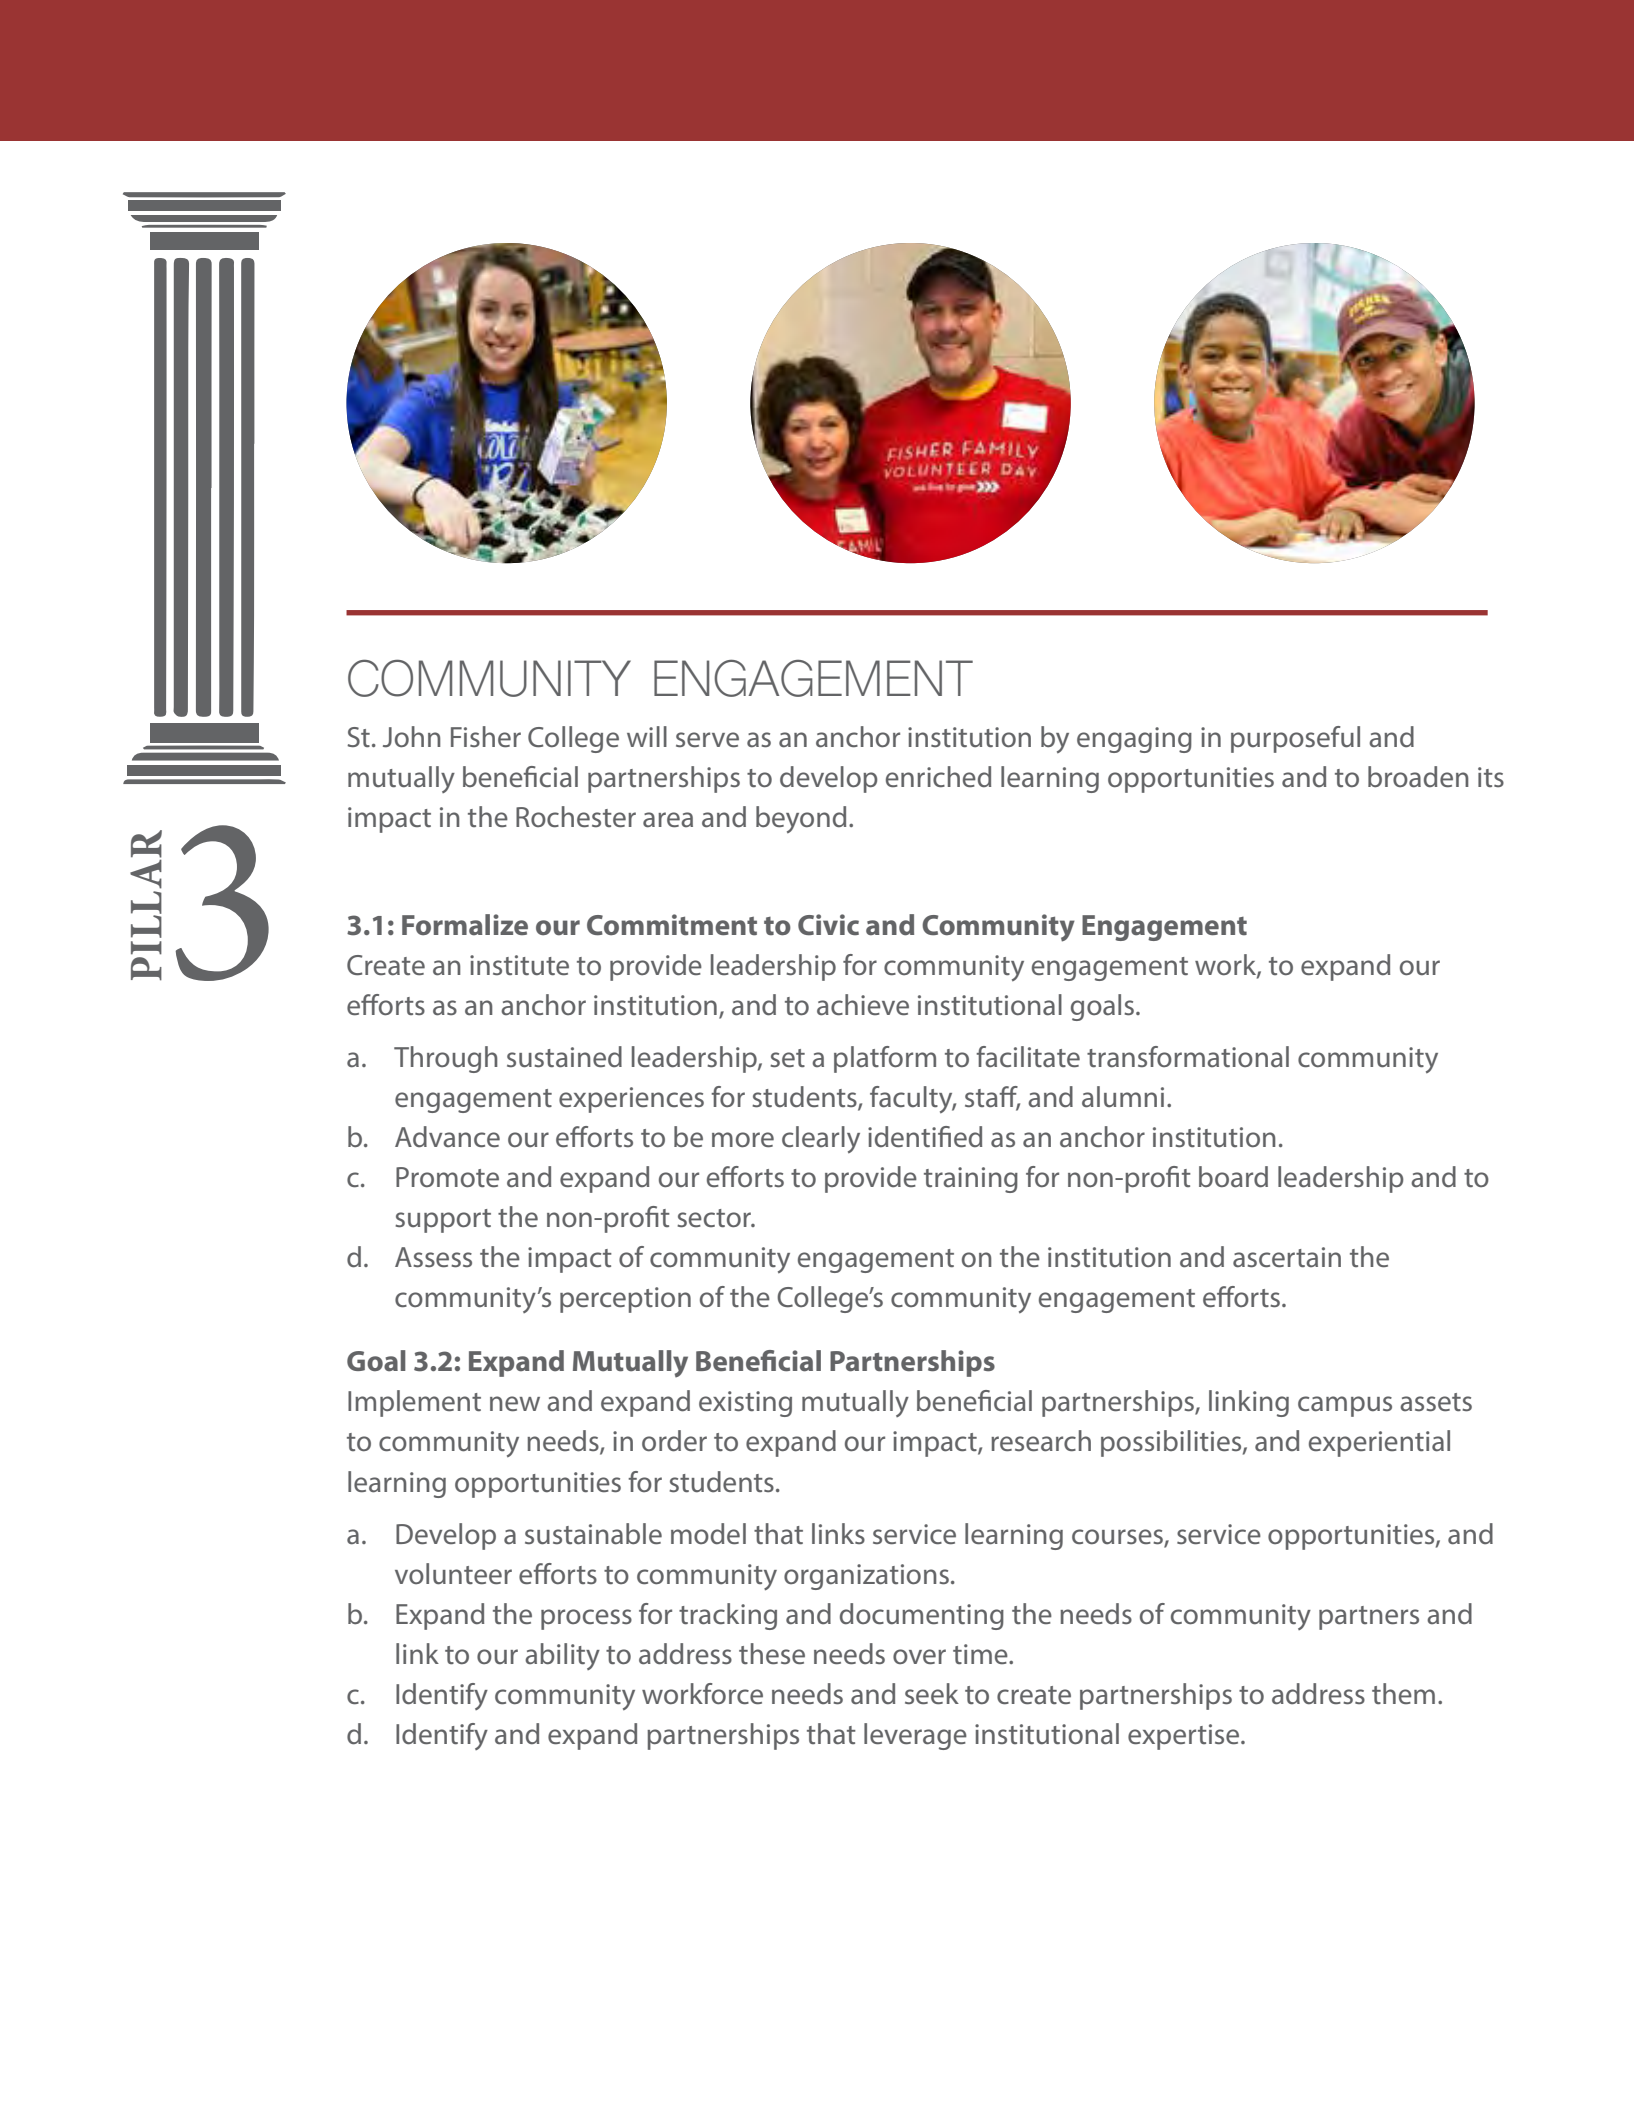  I want to click on training, so click(971, 1180).
